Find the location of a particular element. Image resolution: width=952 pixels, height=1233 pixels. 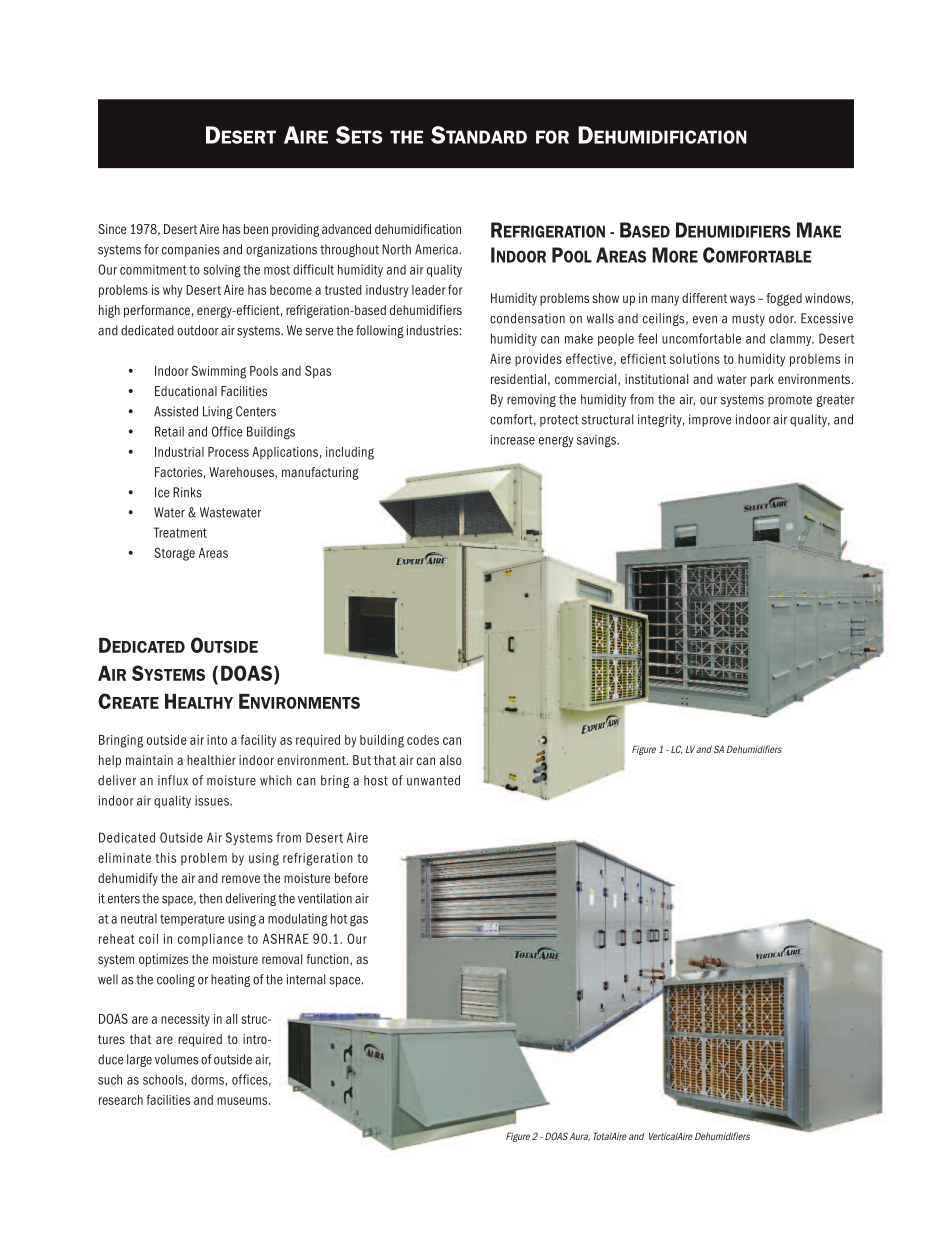

function is located at coordinates (328, 960).
